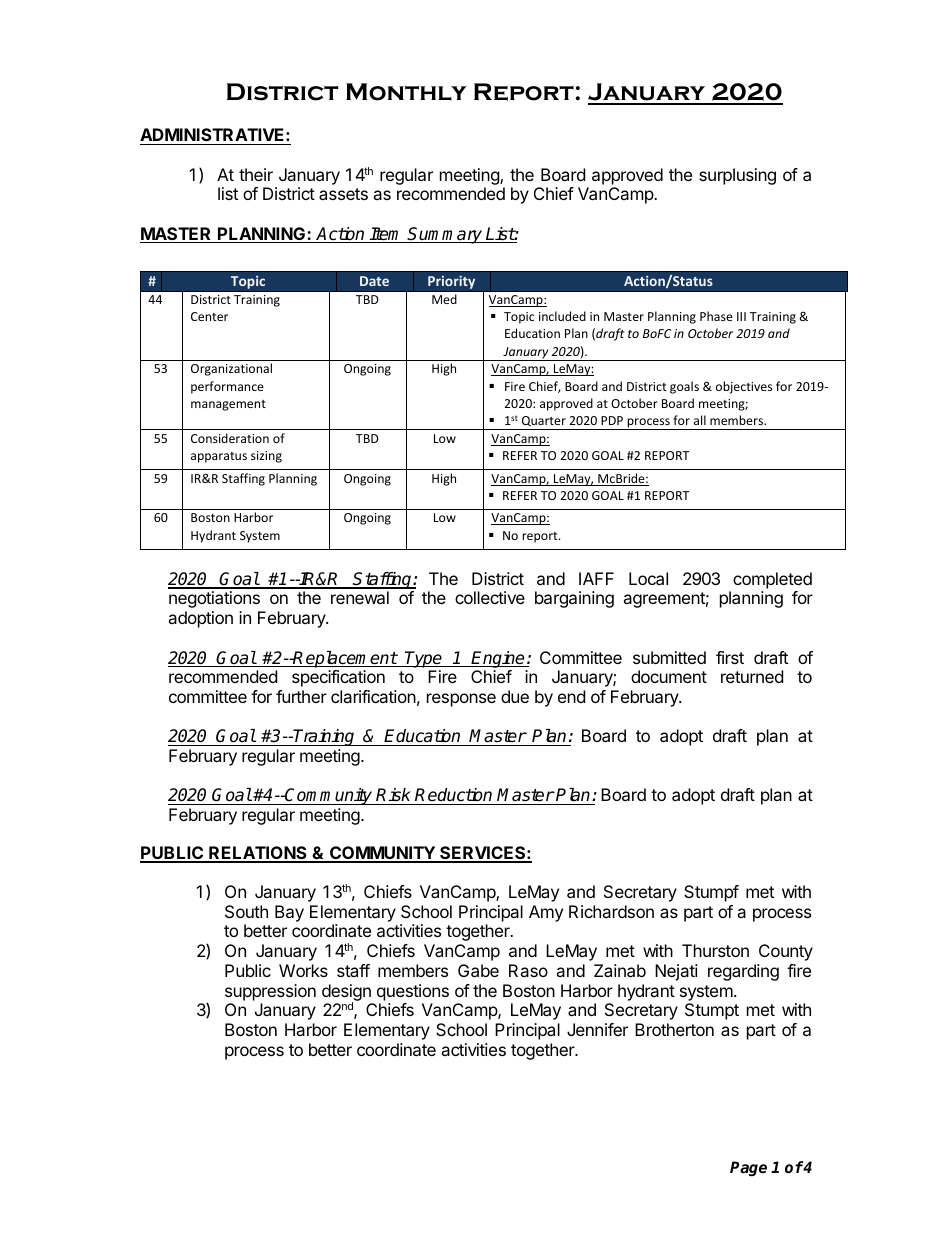  What do you see at coordinates (301, 696) in the document?
I see `further` at bounding box center [301, 696].
